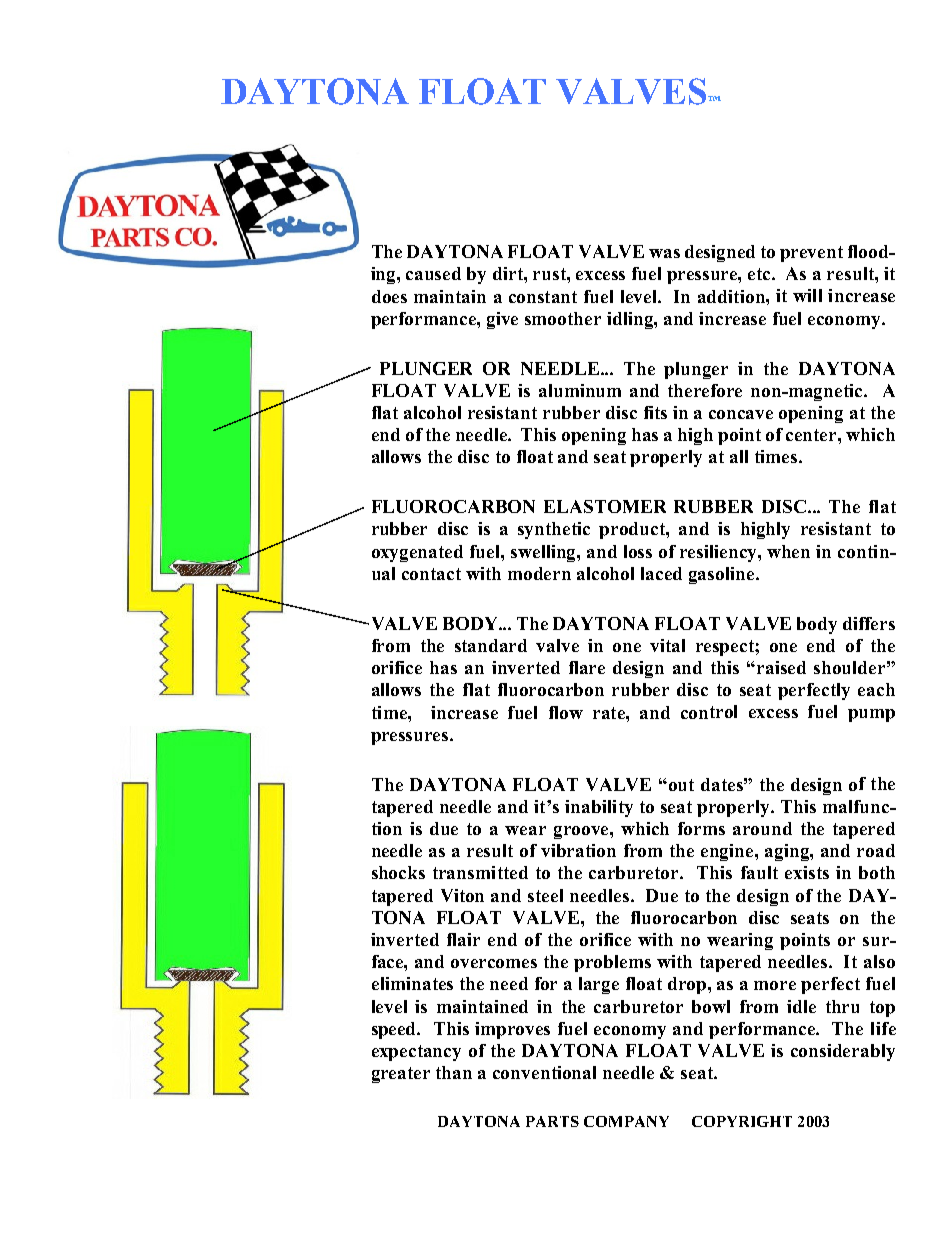  I want to click on does, so click(389, 296).
